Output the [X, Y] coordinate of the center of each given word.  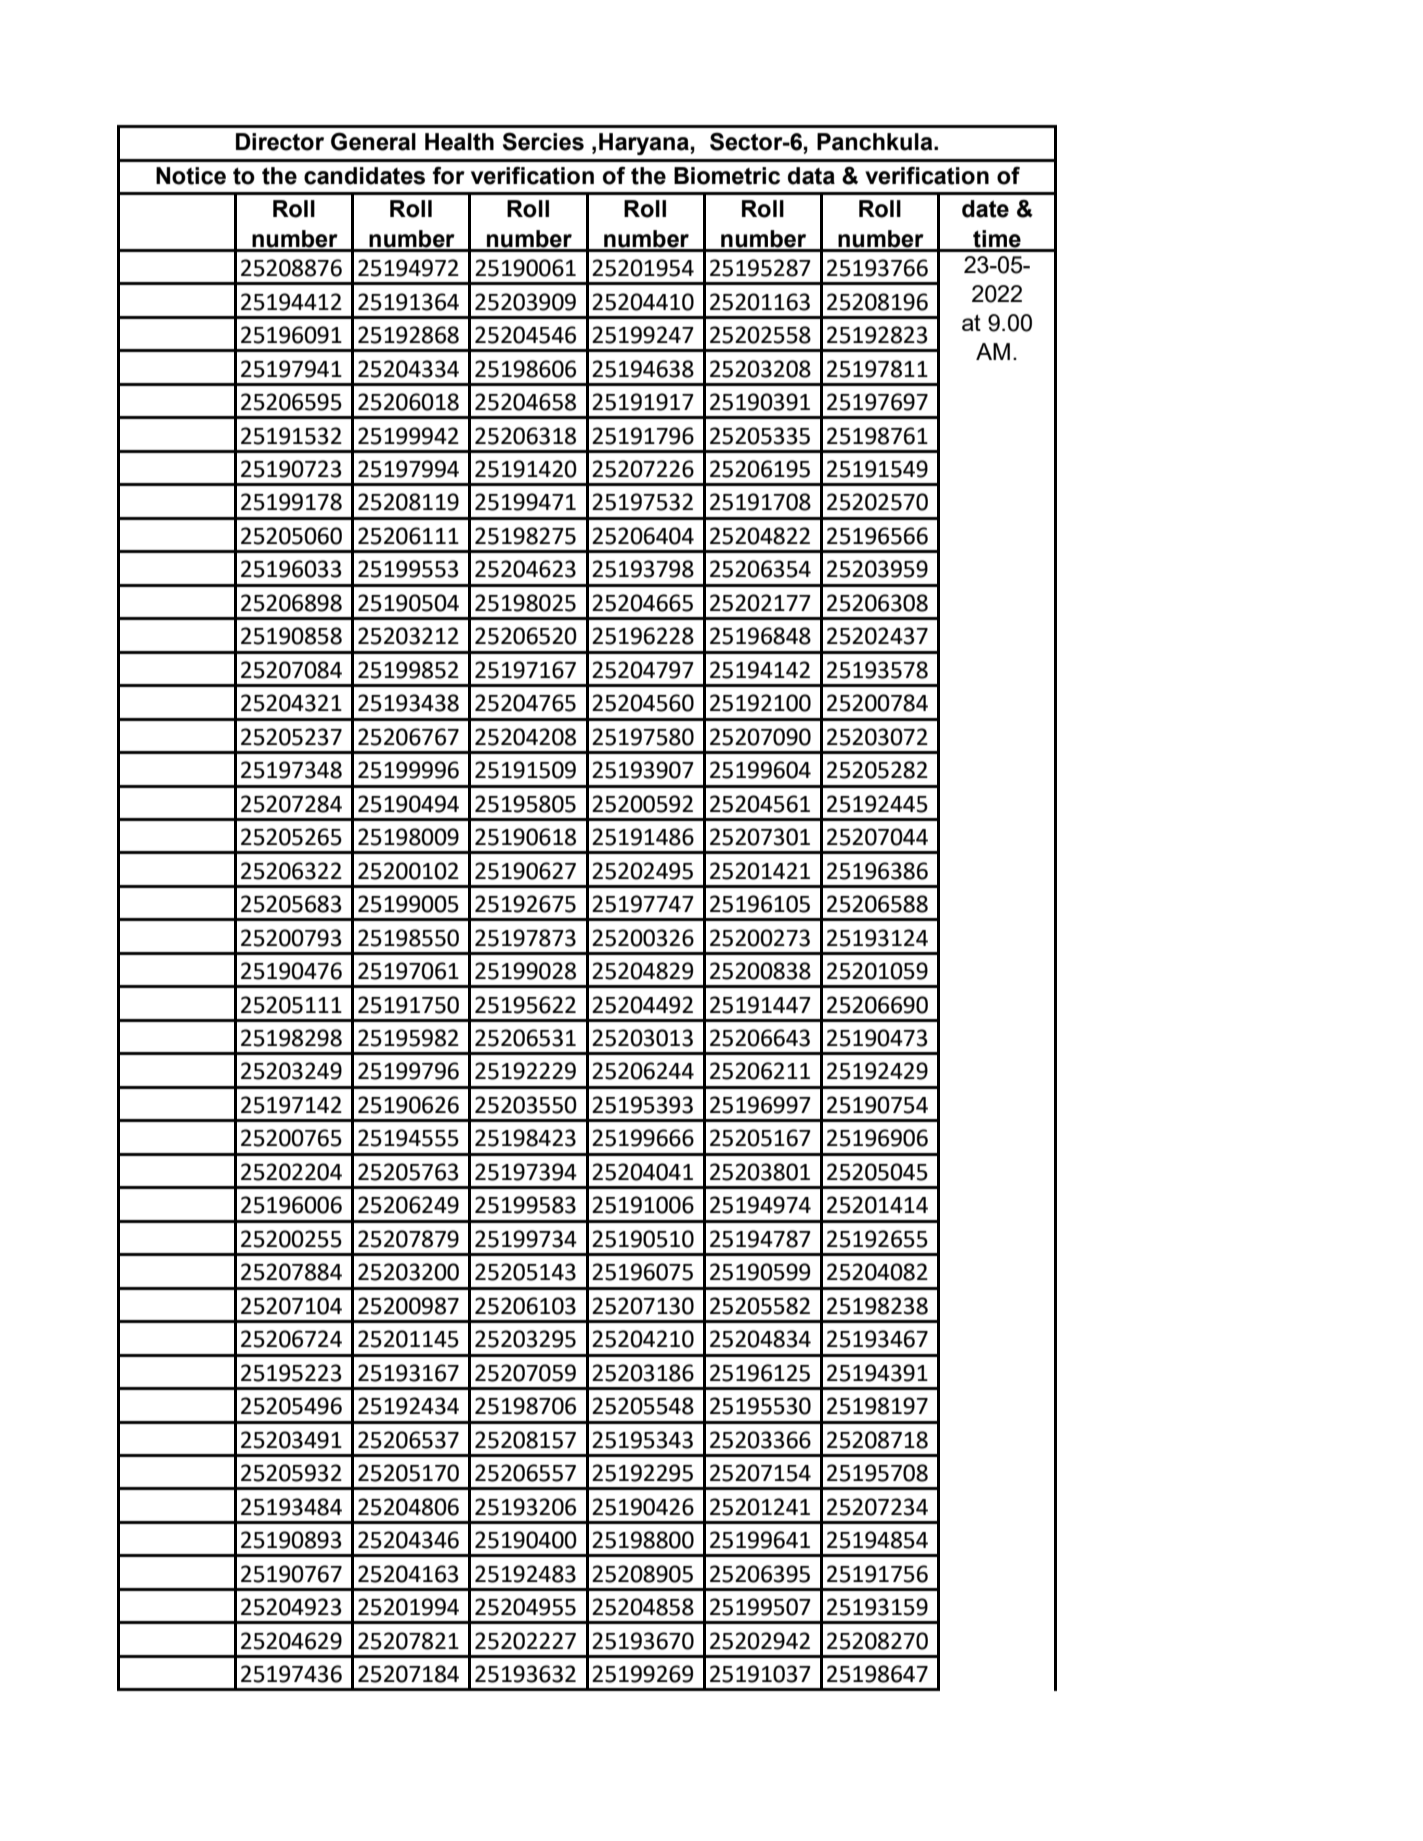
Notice [191, 176]
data [811, 176]
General [373, 141]
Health [459, 142]
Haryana [644, 144]
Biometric [727, 176]
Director [280, 142]
